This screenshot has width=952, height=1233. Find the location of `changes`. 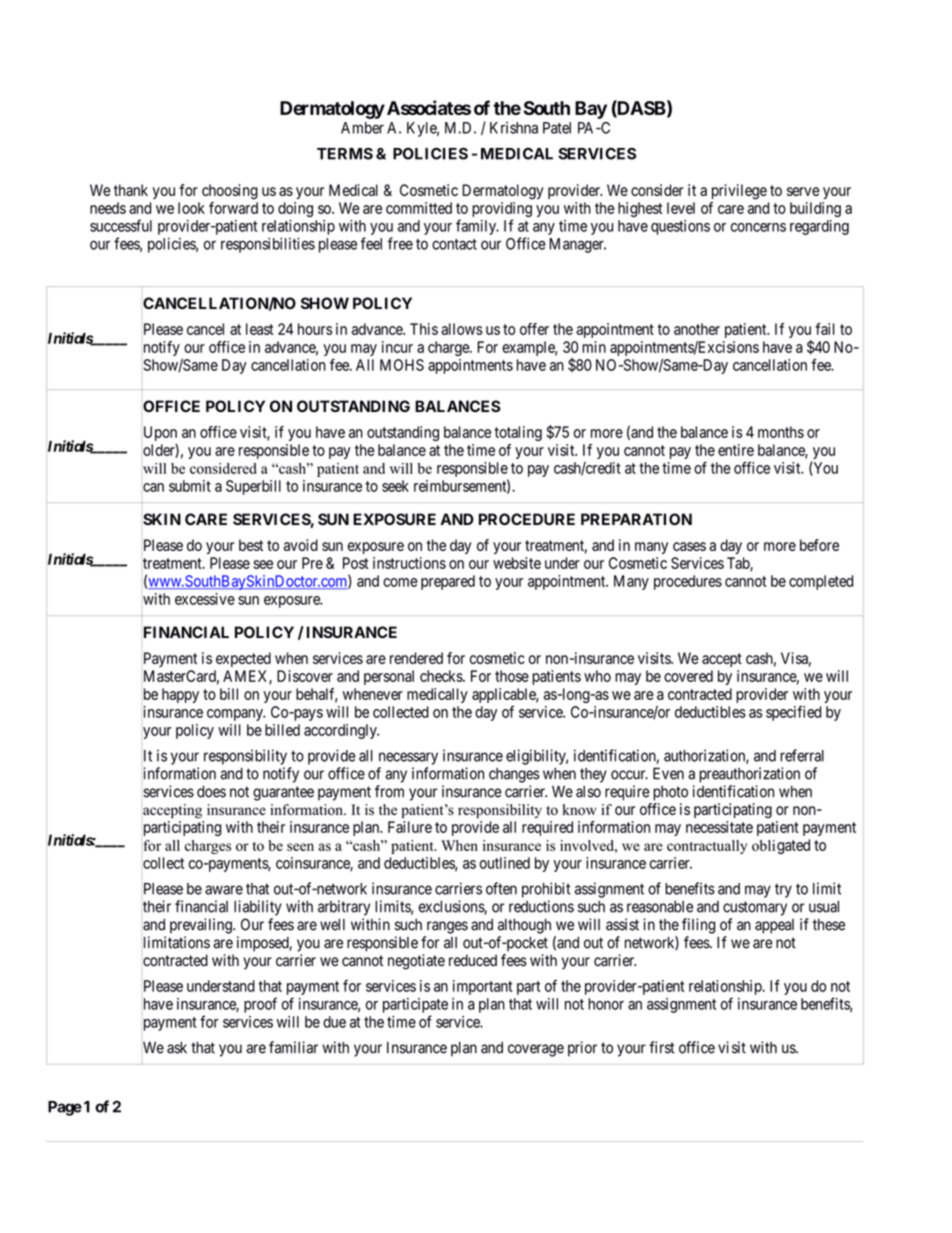

changes is located at coordinates (514, 775).
